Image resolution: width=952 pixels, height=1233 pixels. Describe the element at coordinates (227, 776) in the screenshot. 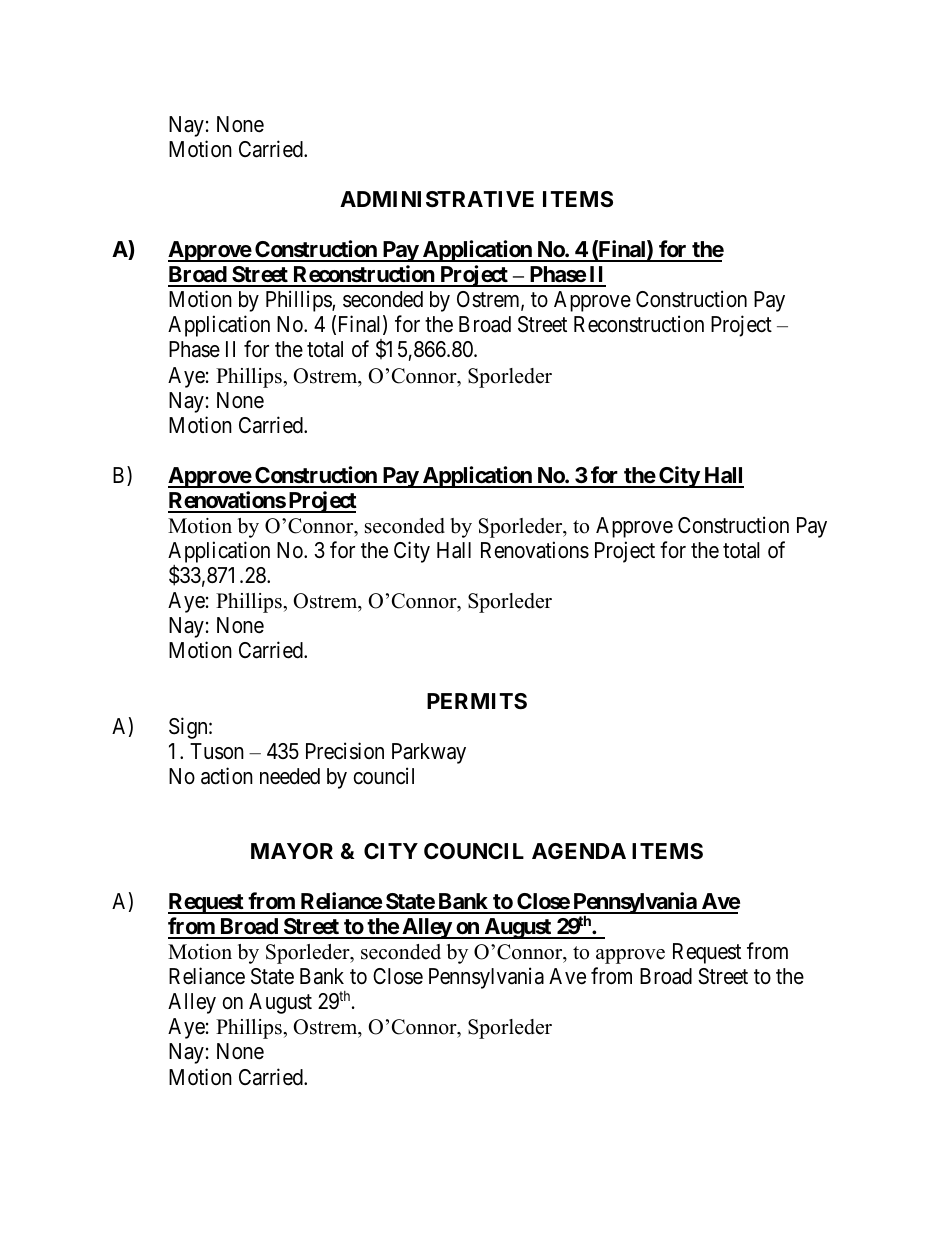

I see `action` at that location.
